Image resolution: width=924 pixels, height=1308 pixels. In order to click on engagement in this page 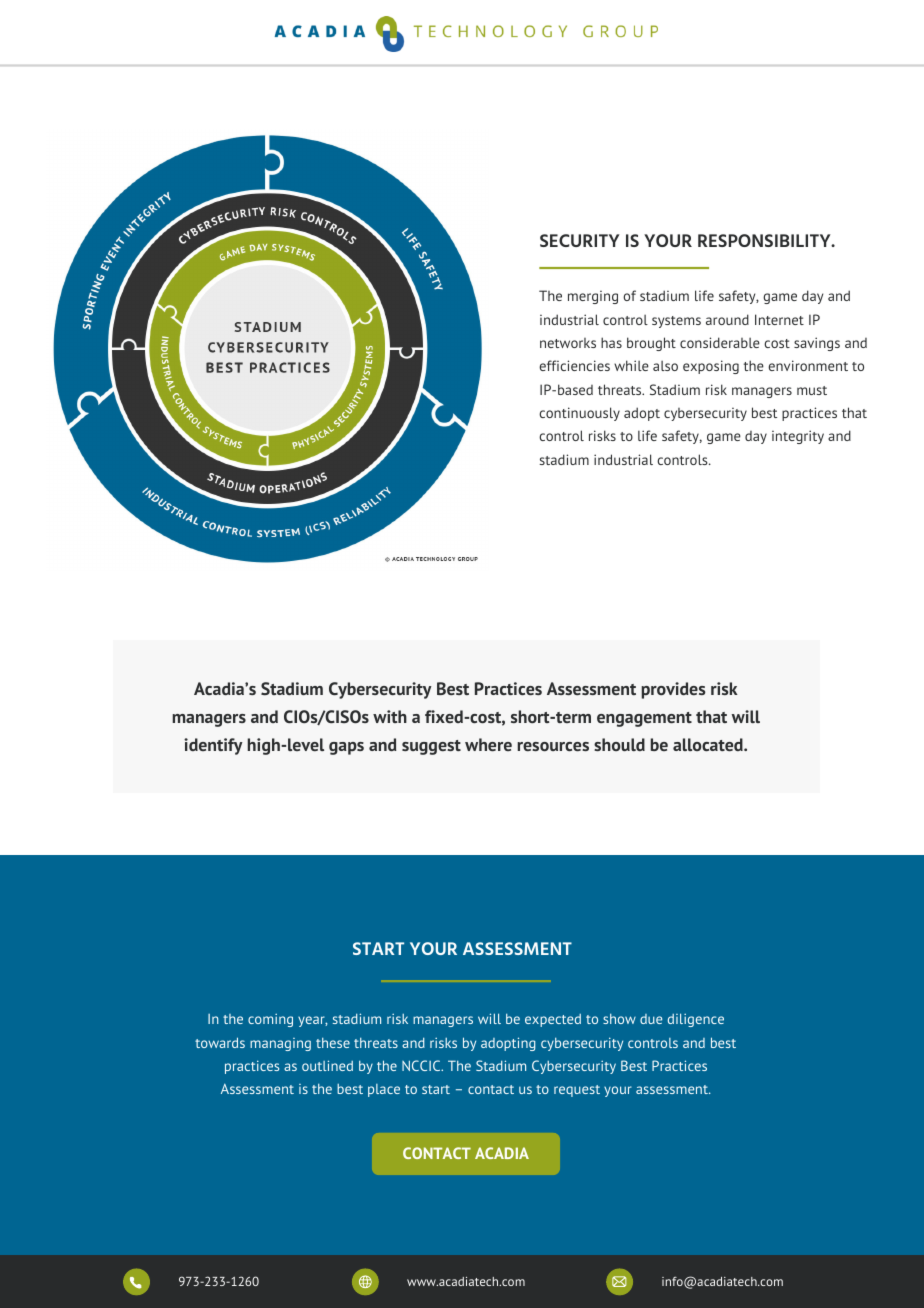, I will do `click(644, 719)`.
